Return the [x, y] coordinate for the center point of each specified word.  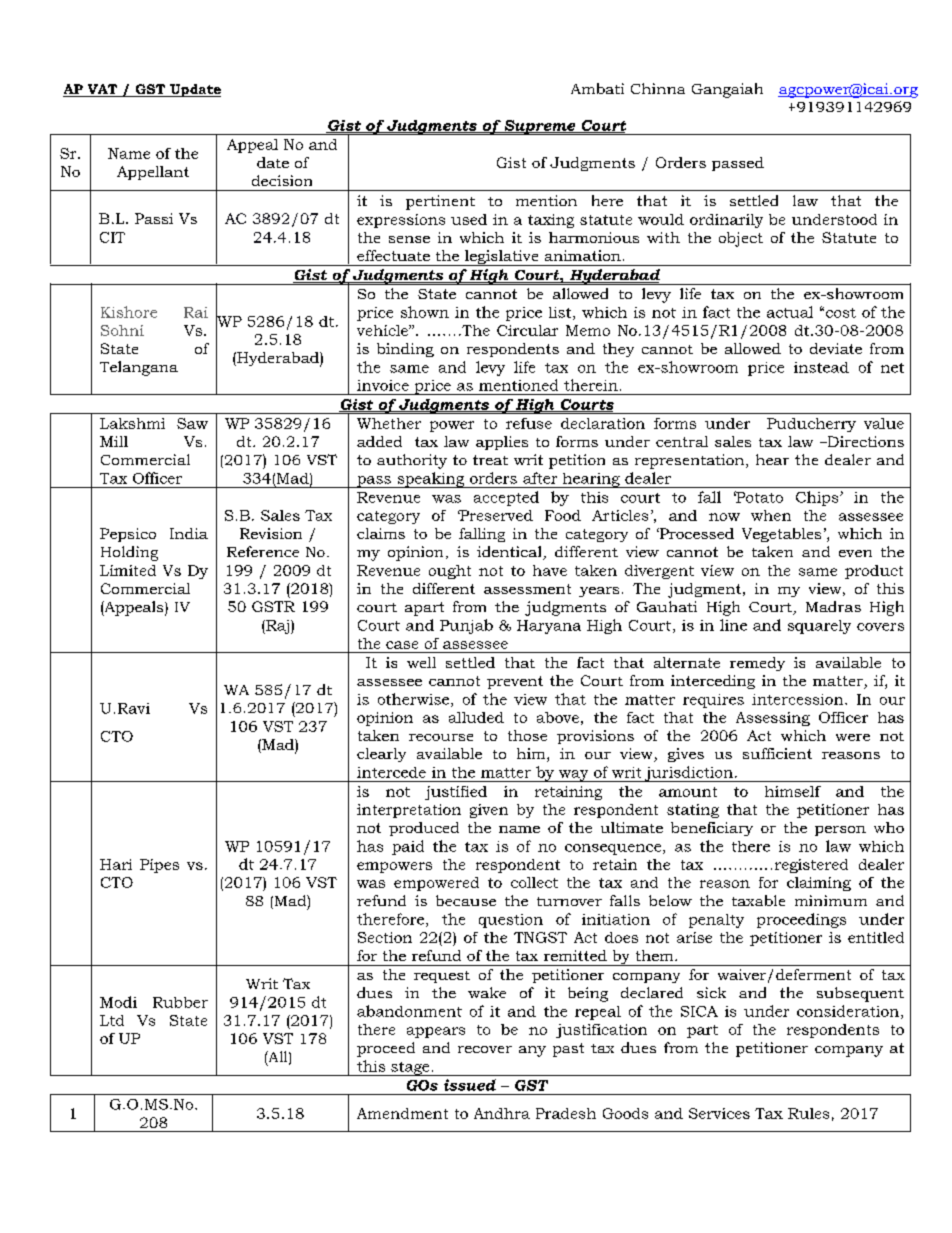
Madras [833, 606]
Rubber [180, 1002]
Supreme [540, 127]
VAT [102, 90]
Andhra [502, 1113]
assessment [527, 589]
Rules [808, 1113]
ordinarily [726, 221]
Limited [128, 570]
